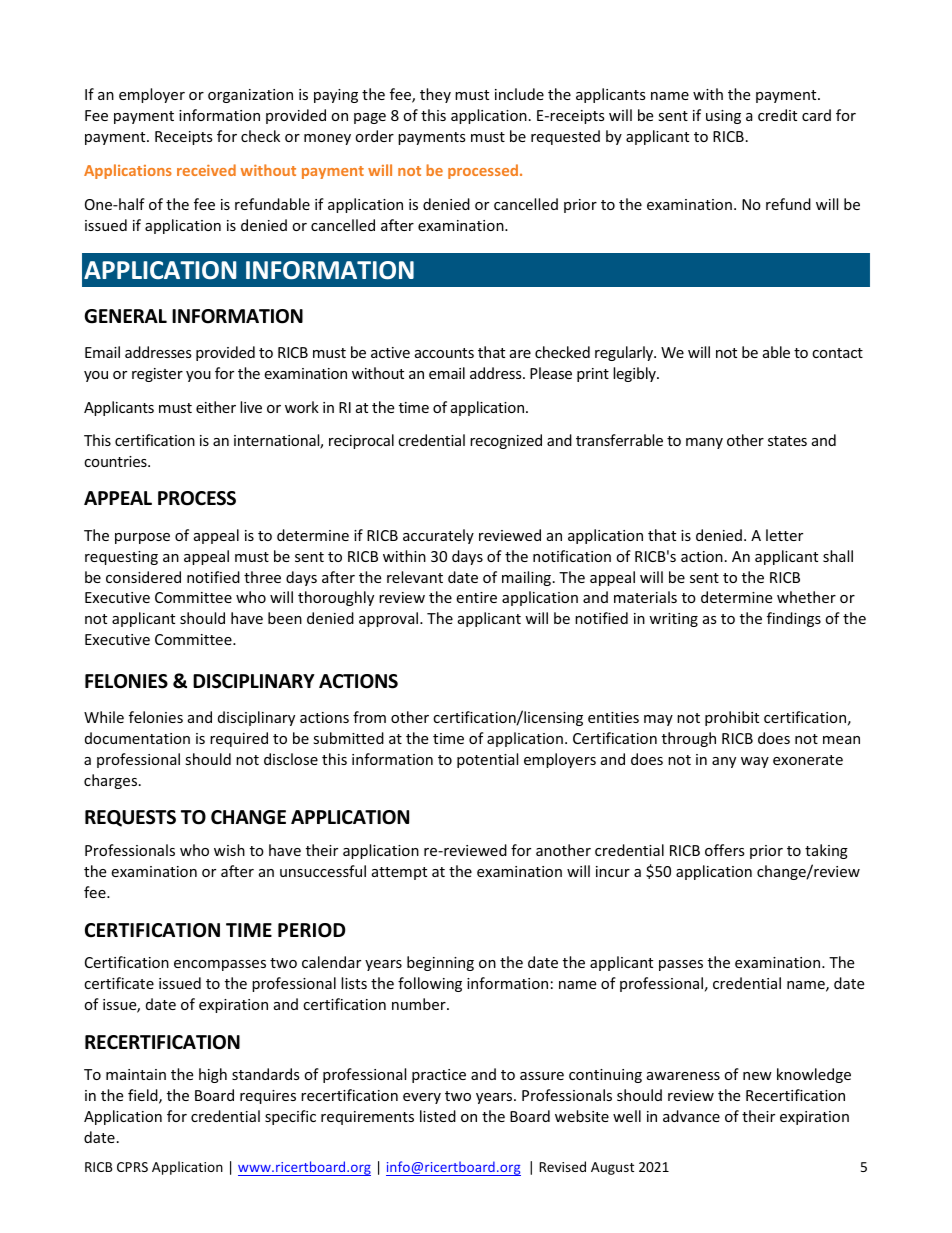 This image has height=1233, width=952. I want to click on entire, so click(476, 597).
